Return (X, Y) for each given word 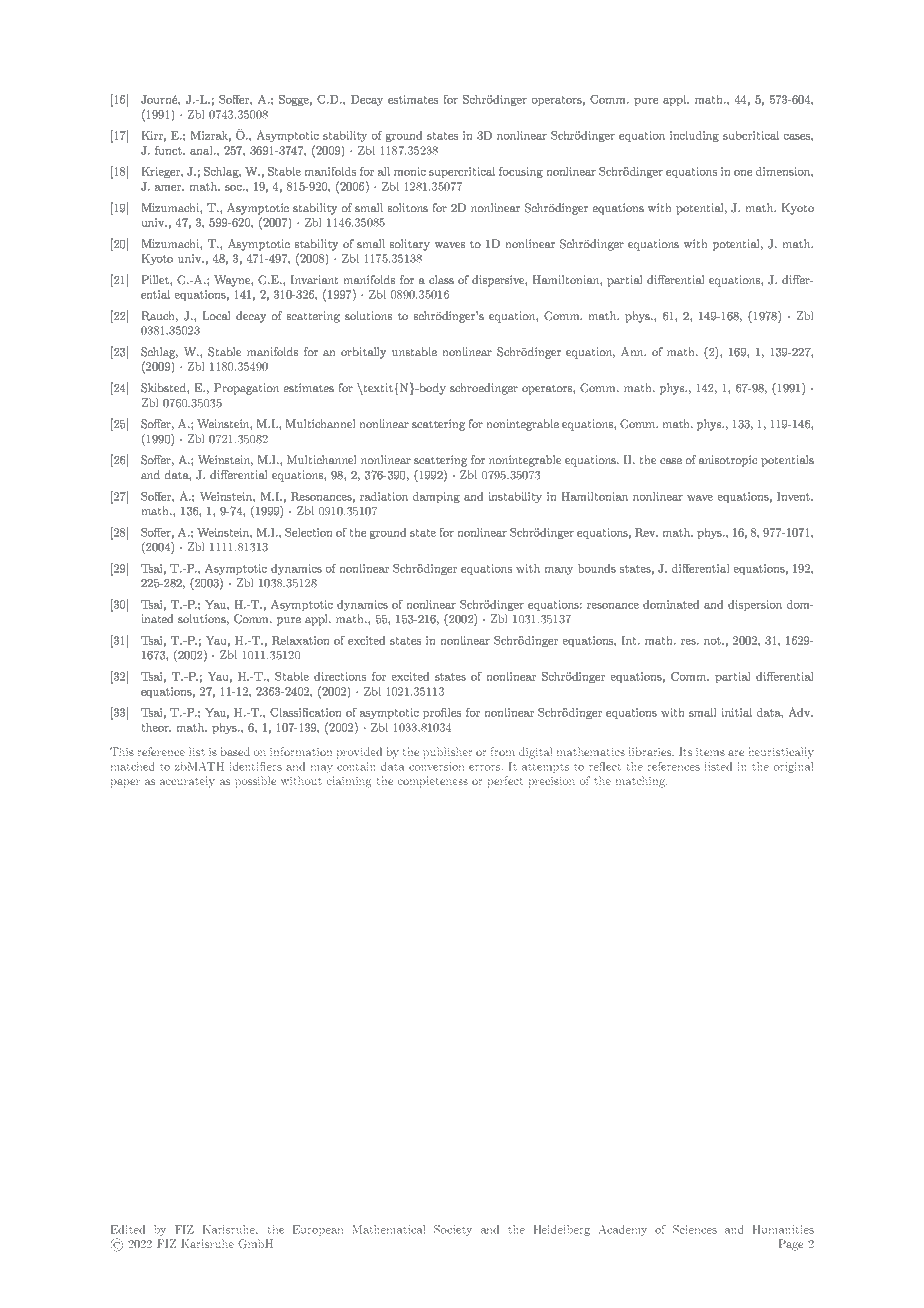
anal (202, 150)
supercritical (462, 172)
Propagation (246, 389)
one (743, 173)
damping (436, 497)
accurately (187, 782)
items (710, 752)
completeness (433, 782)
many (559, 571)
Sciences (695, 1229)
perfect (505, 782)
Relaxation (301, 640)
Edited (128, 1229)
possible (255, 782)
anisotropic (728, 461)
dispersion (755, 605)
